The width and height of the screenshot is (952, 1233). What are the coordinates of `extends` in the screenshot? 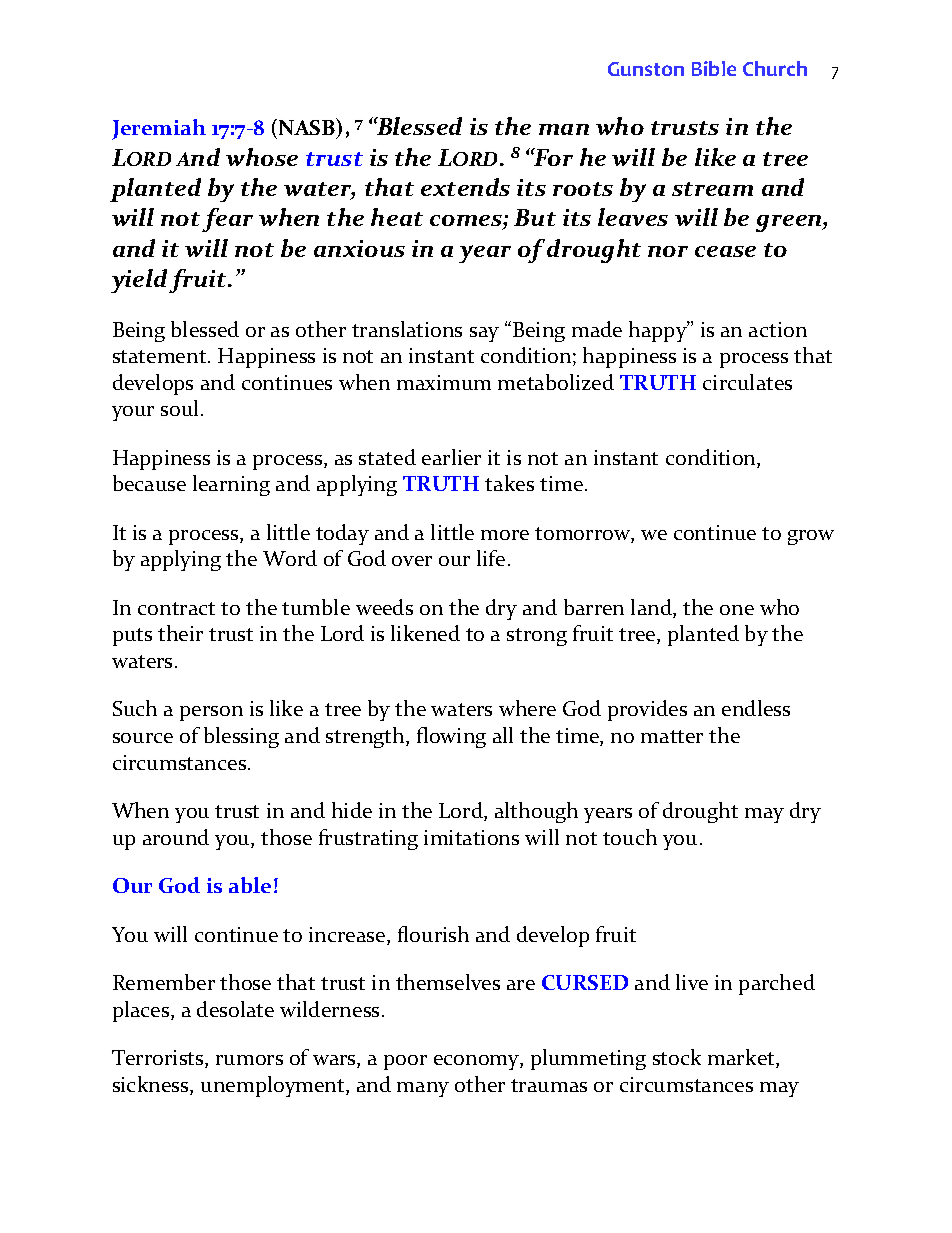 It's located at (465, 187).
